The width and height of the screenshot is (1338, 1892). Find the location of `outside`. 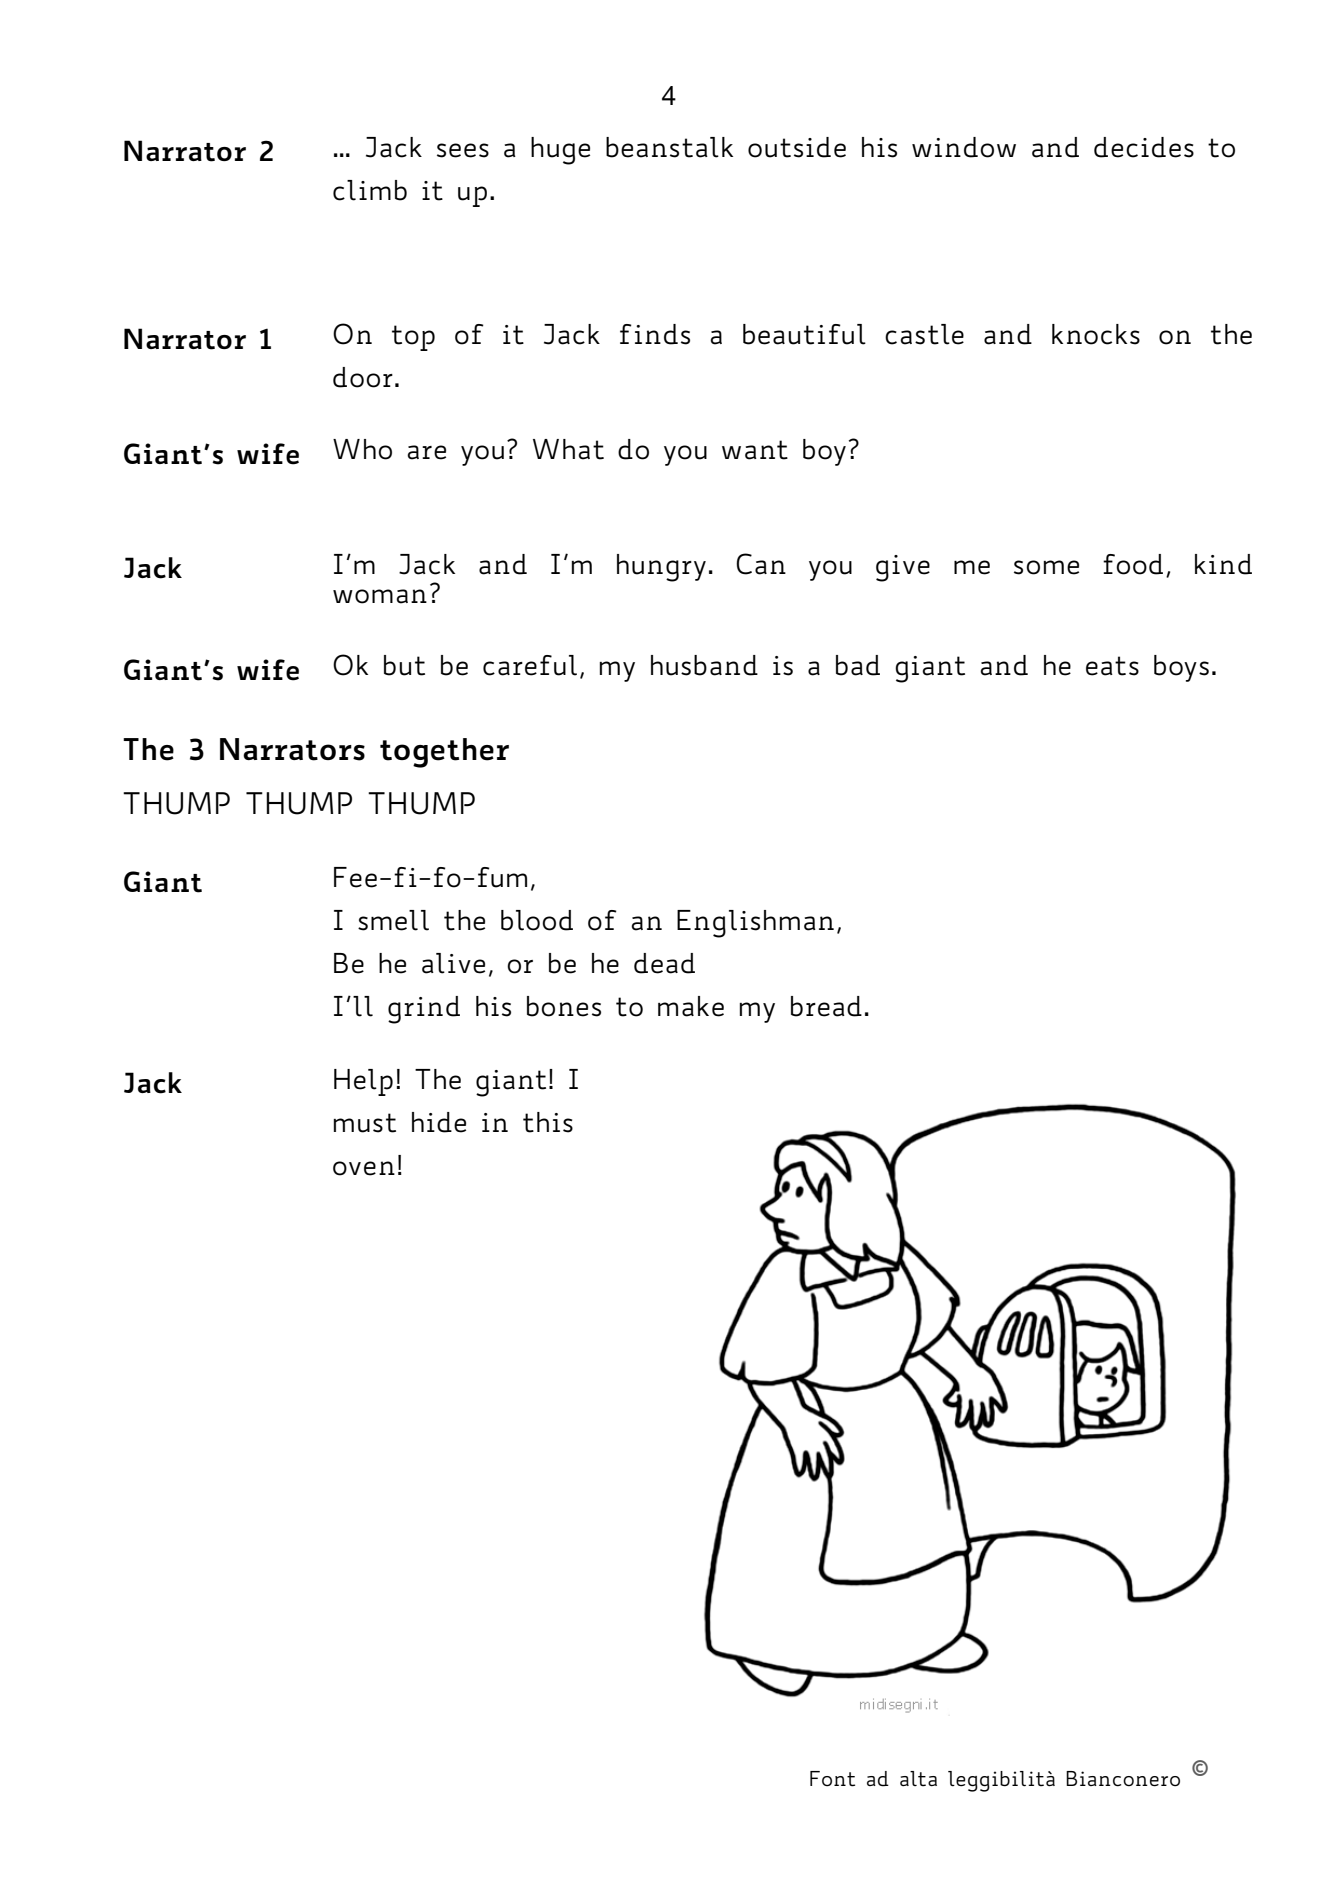

outside is located at coordinates (797, 147).
